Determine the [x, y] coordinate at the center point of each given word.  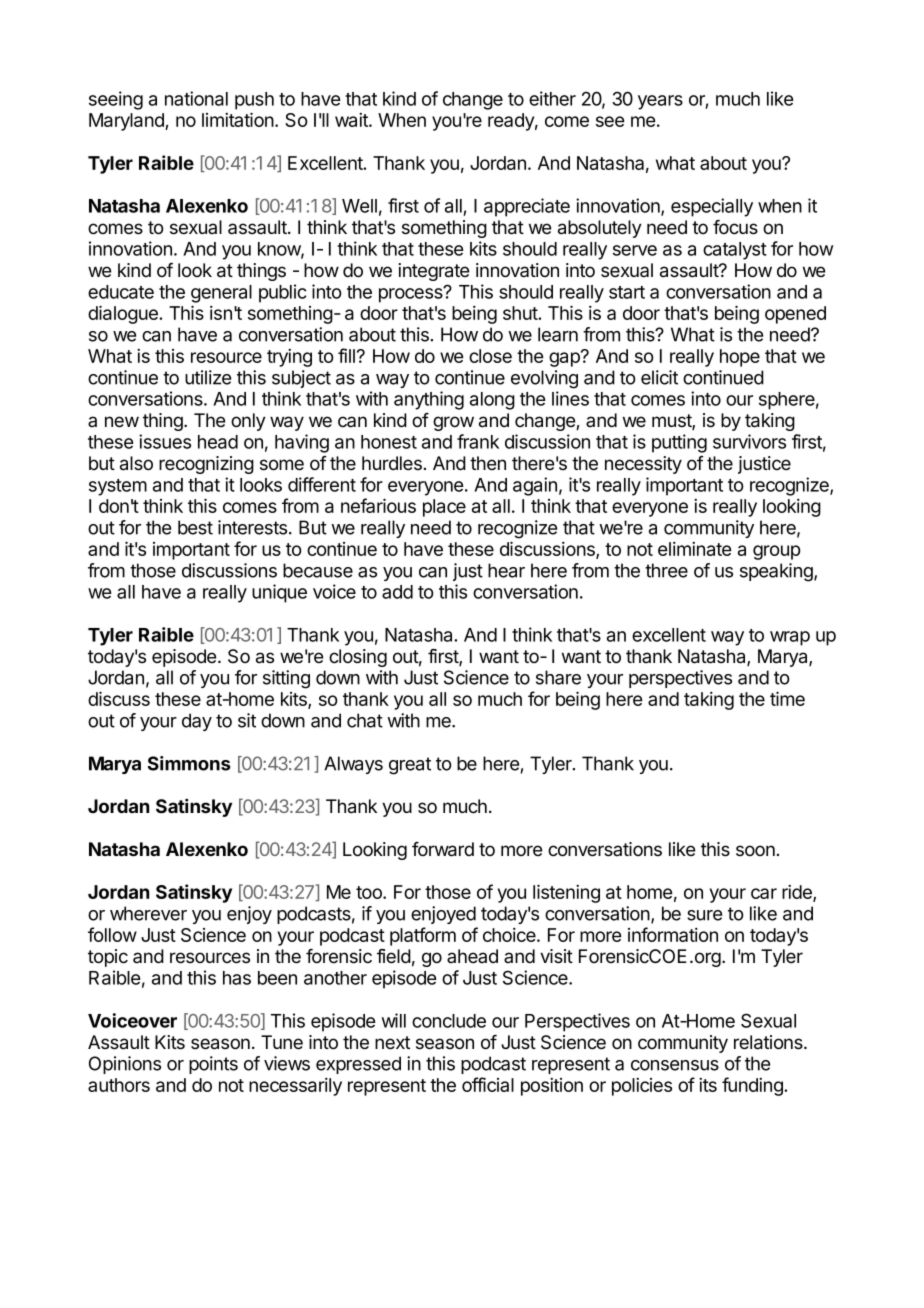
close [490, 356]
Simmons [189, 763]
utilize [208, 377]
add [397, 592]
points [213, 1065]
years [660, 102]
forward [443, 849]
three [666, 570]
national [196, 98]
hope [740, 358]
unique [279, 593]
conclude [449, 1021]
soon [755, 851]
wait [352, 120]
